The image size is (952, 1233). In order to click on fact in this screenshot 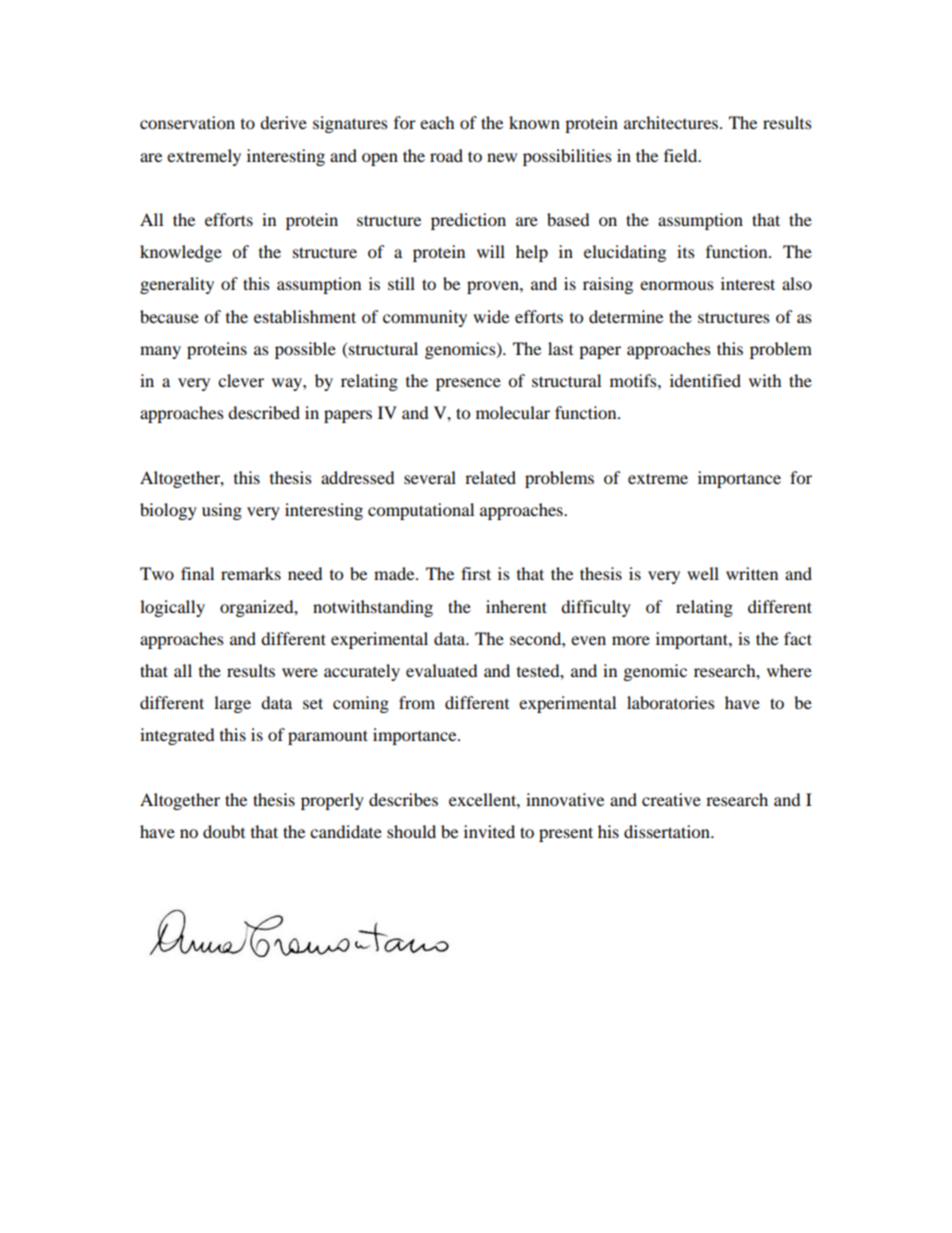, I will do `click(798, 638)`.
